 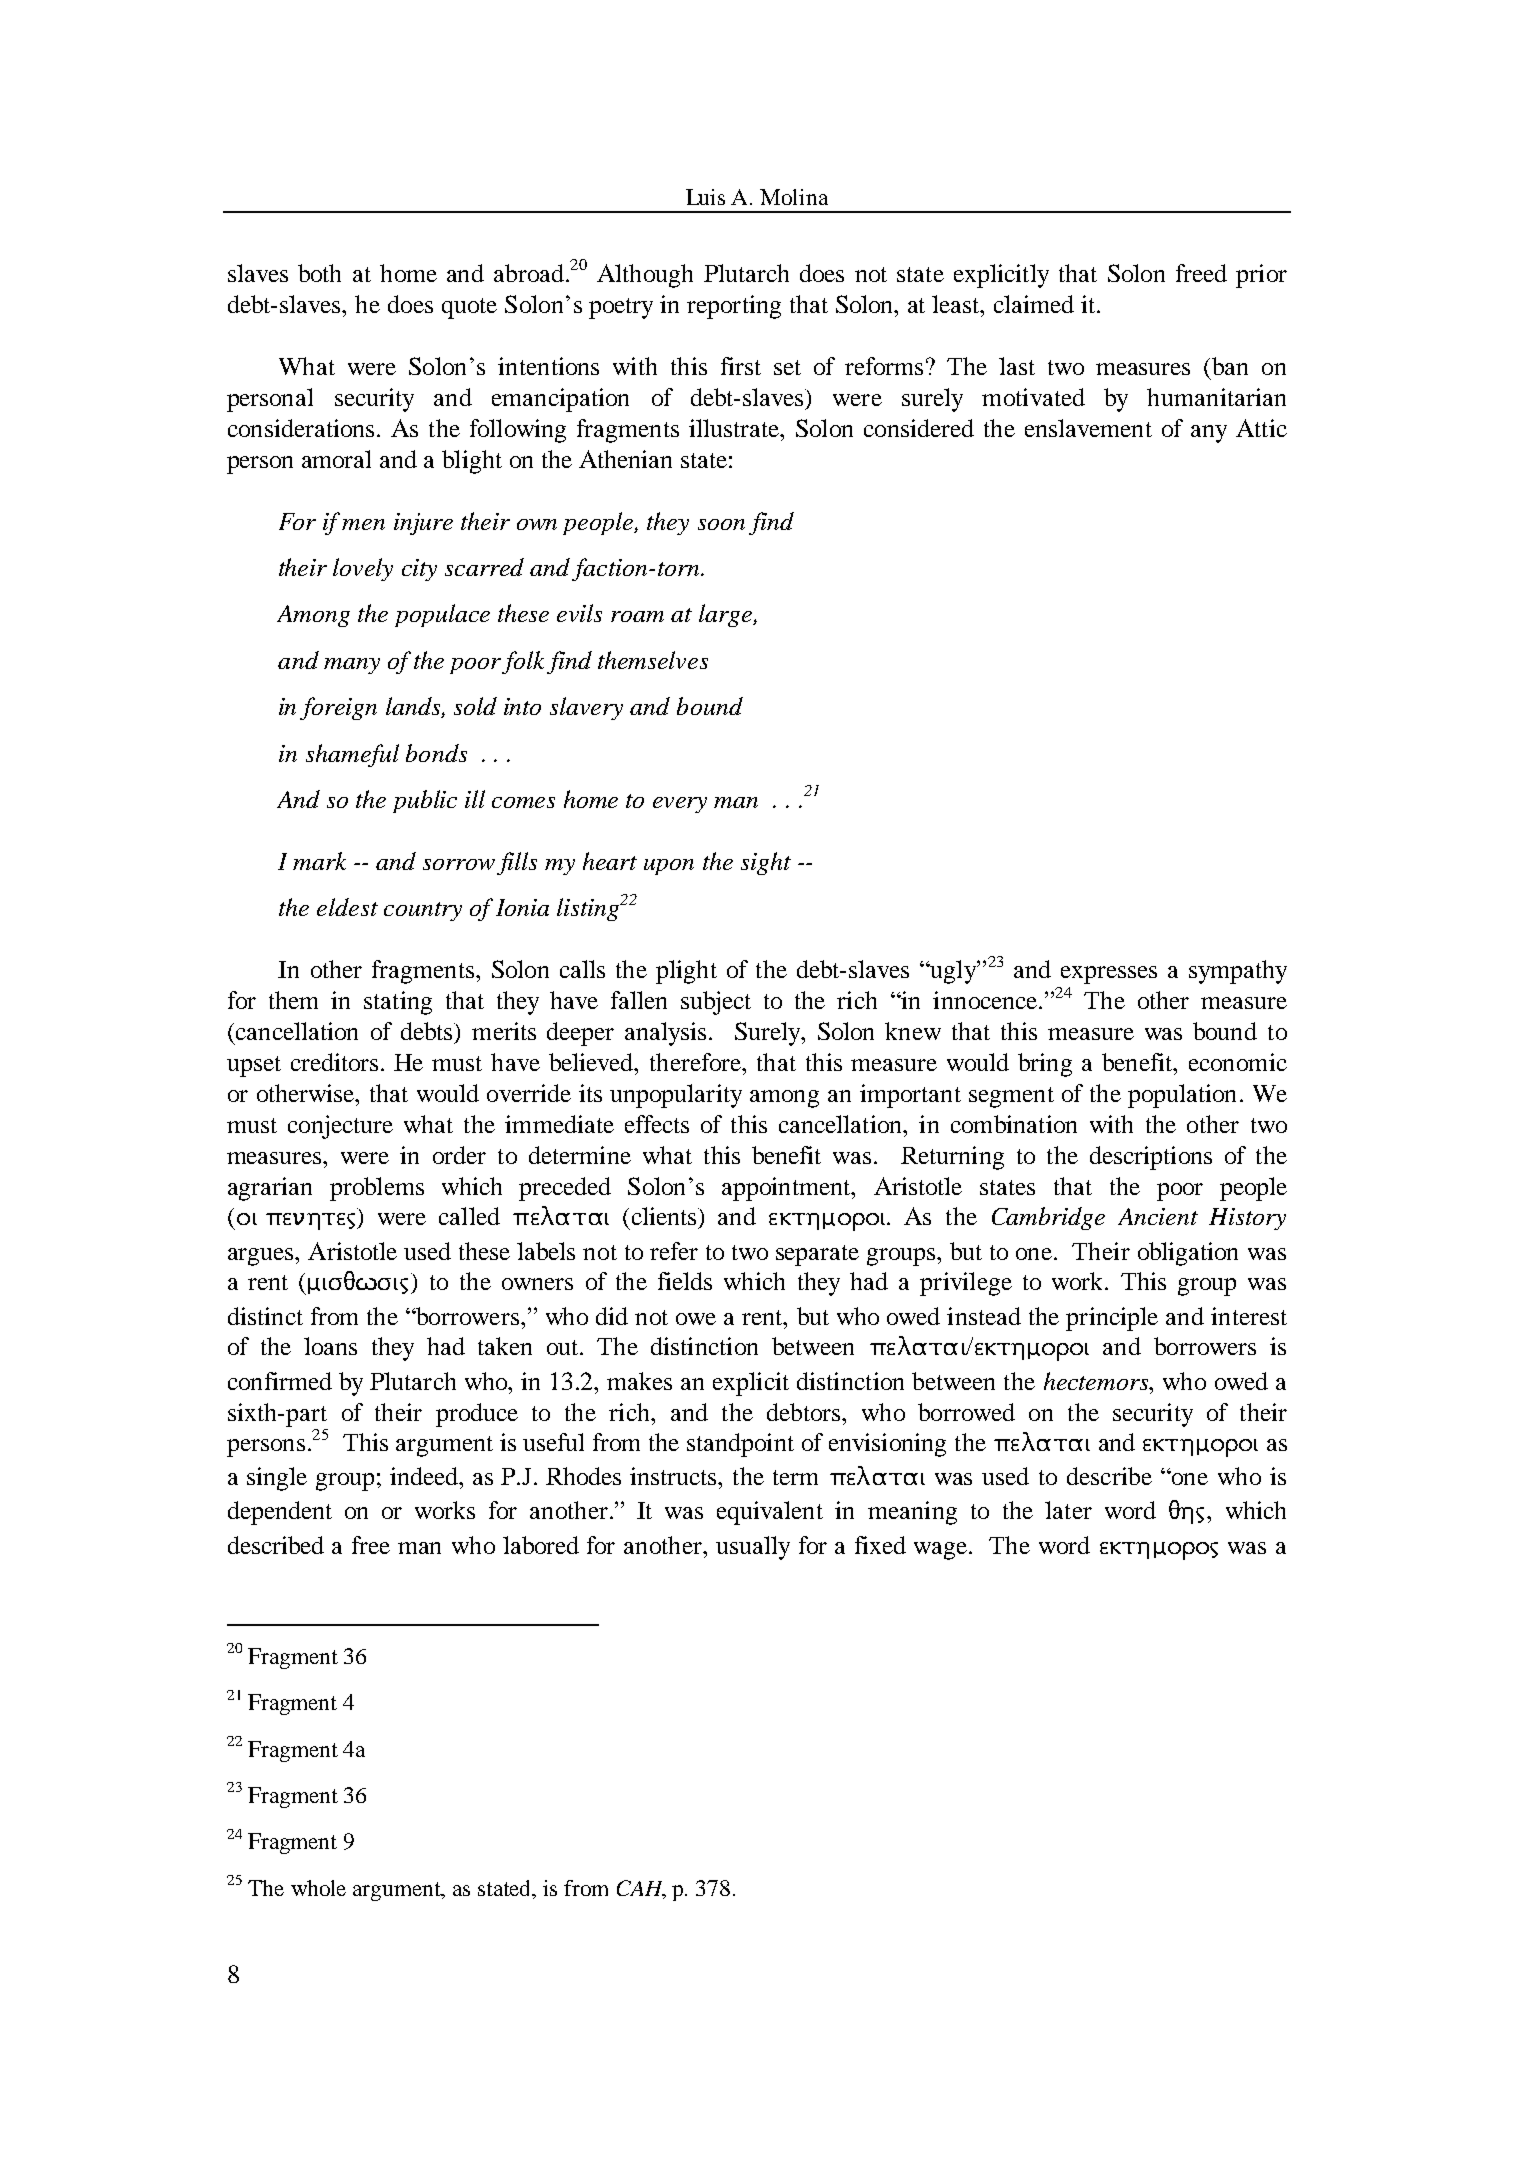 I want to click on Molina, so click(x=794, y=197).
